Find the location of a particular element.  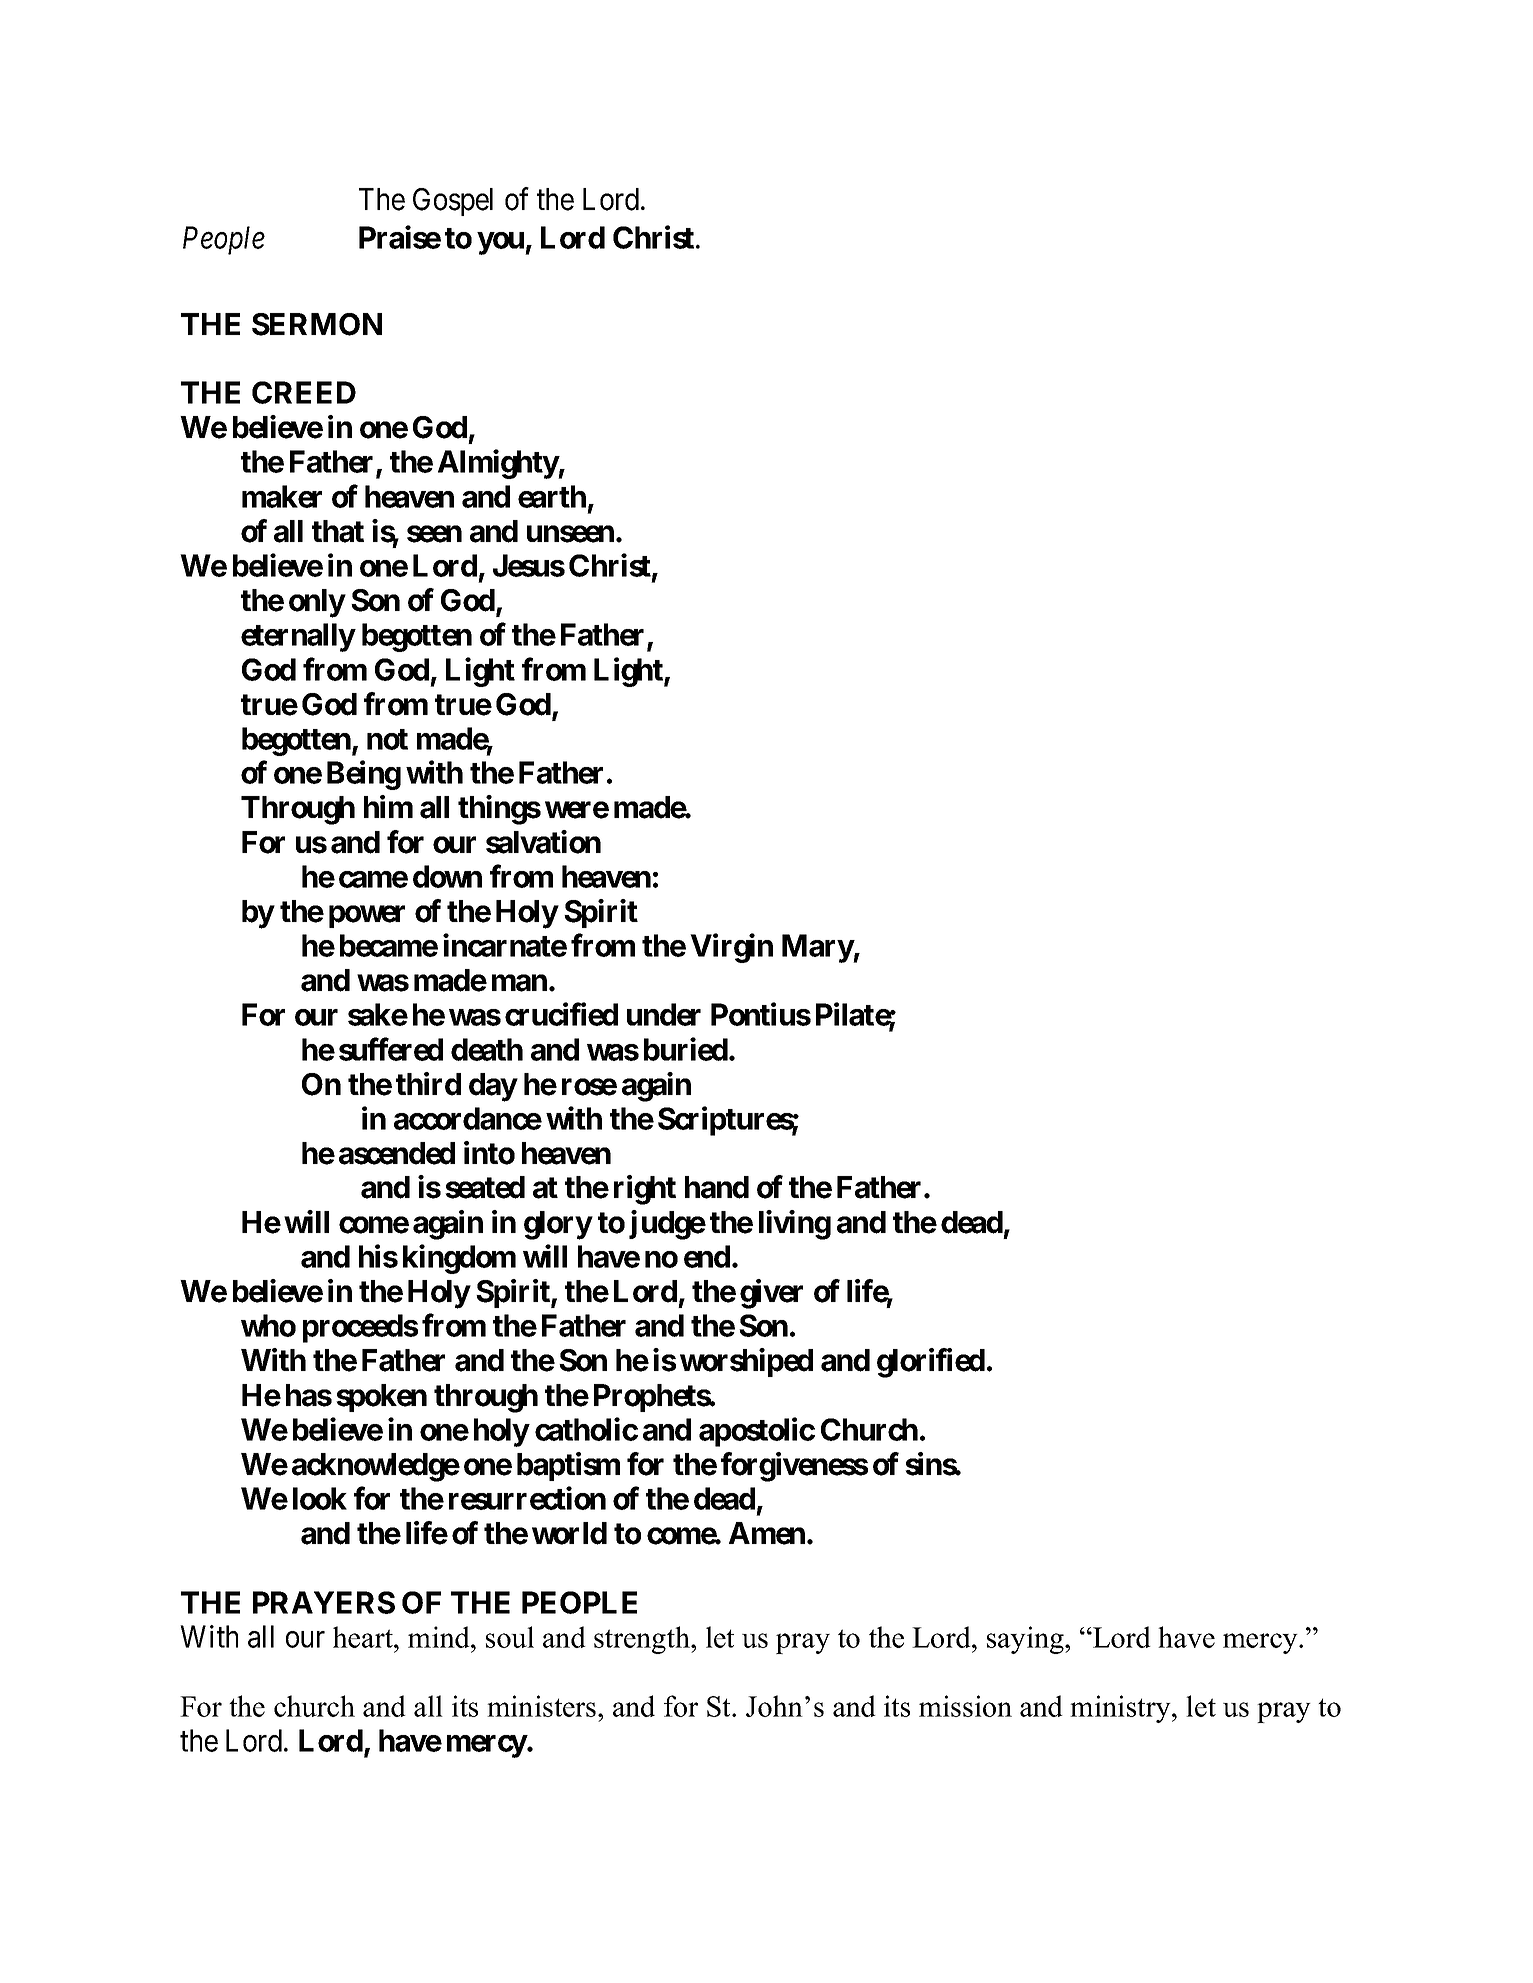

Gospel is located at coordinates (453, 202).
